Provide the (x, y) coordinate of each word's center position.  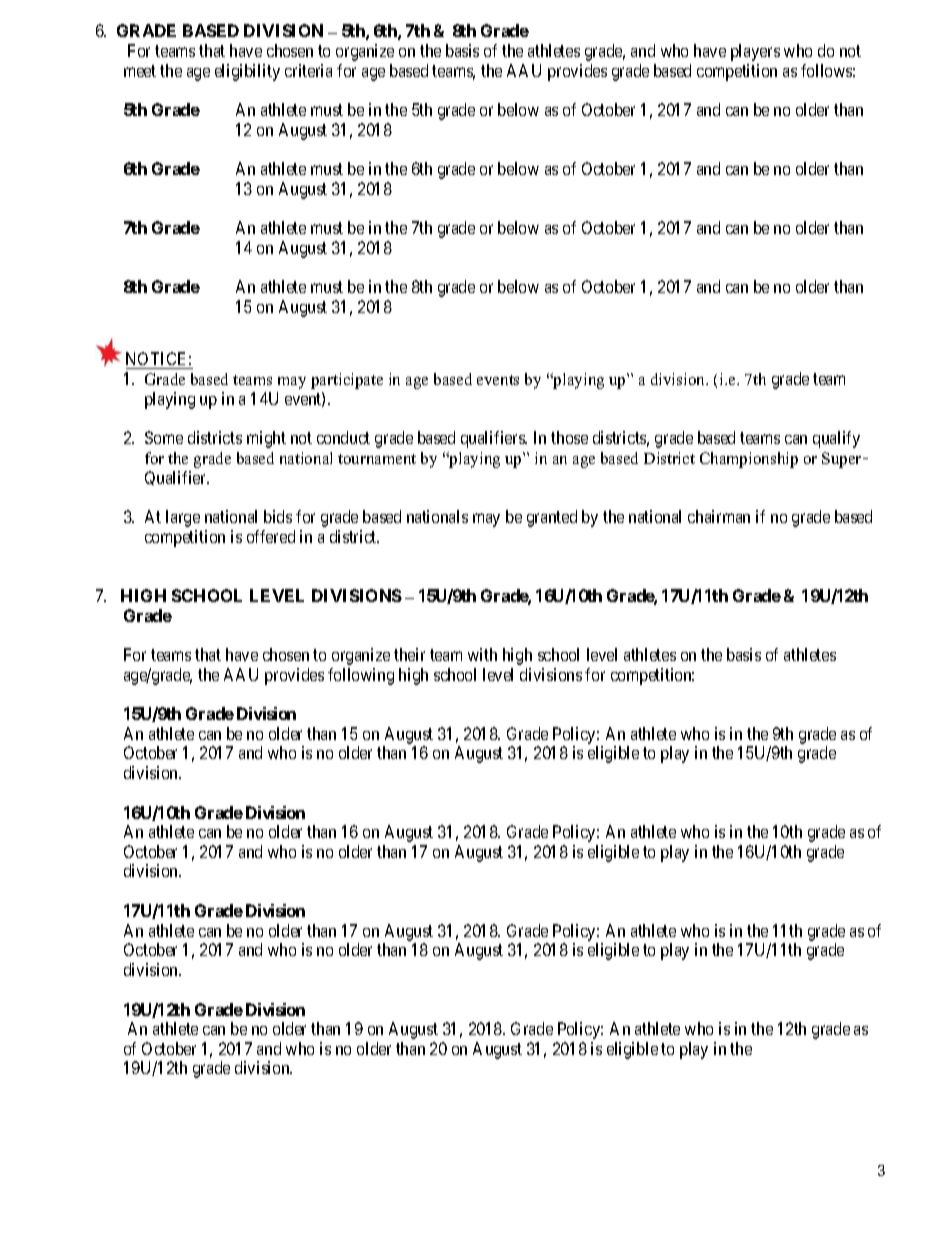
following (361, 676)
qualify (836, 439)
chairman (719, 516)
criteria (308, 70)
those (569, 437)
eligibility (247, 72)
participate (347, 381)
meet (140, 71)
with (482, 654)
